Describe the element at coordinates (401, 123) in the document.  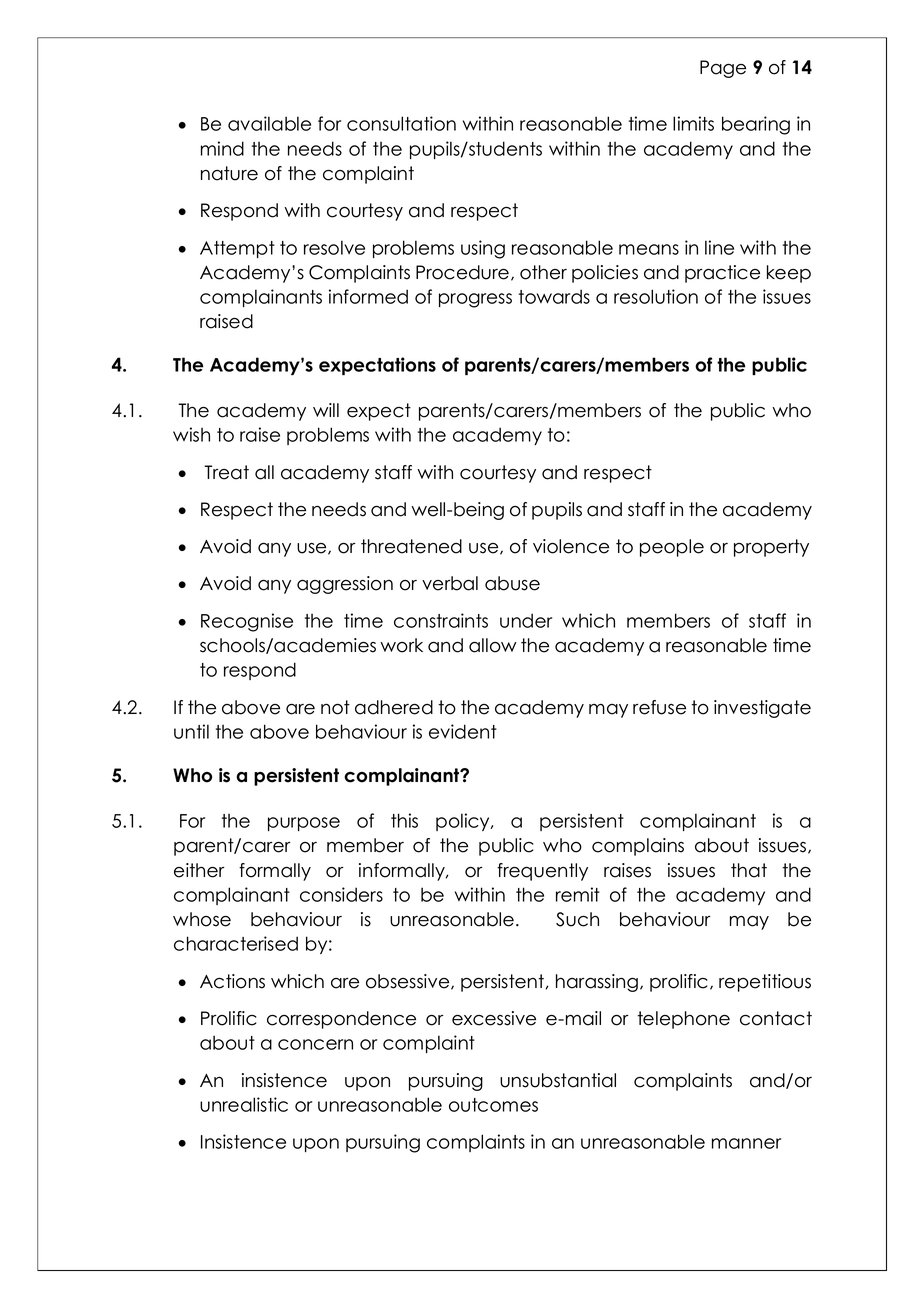
I see `consultation` at that location.
